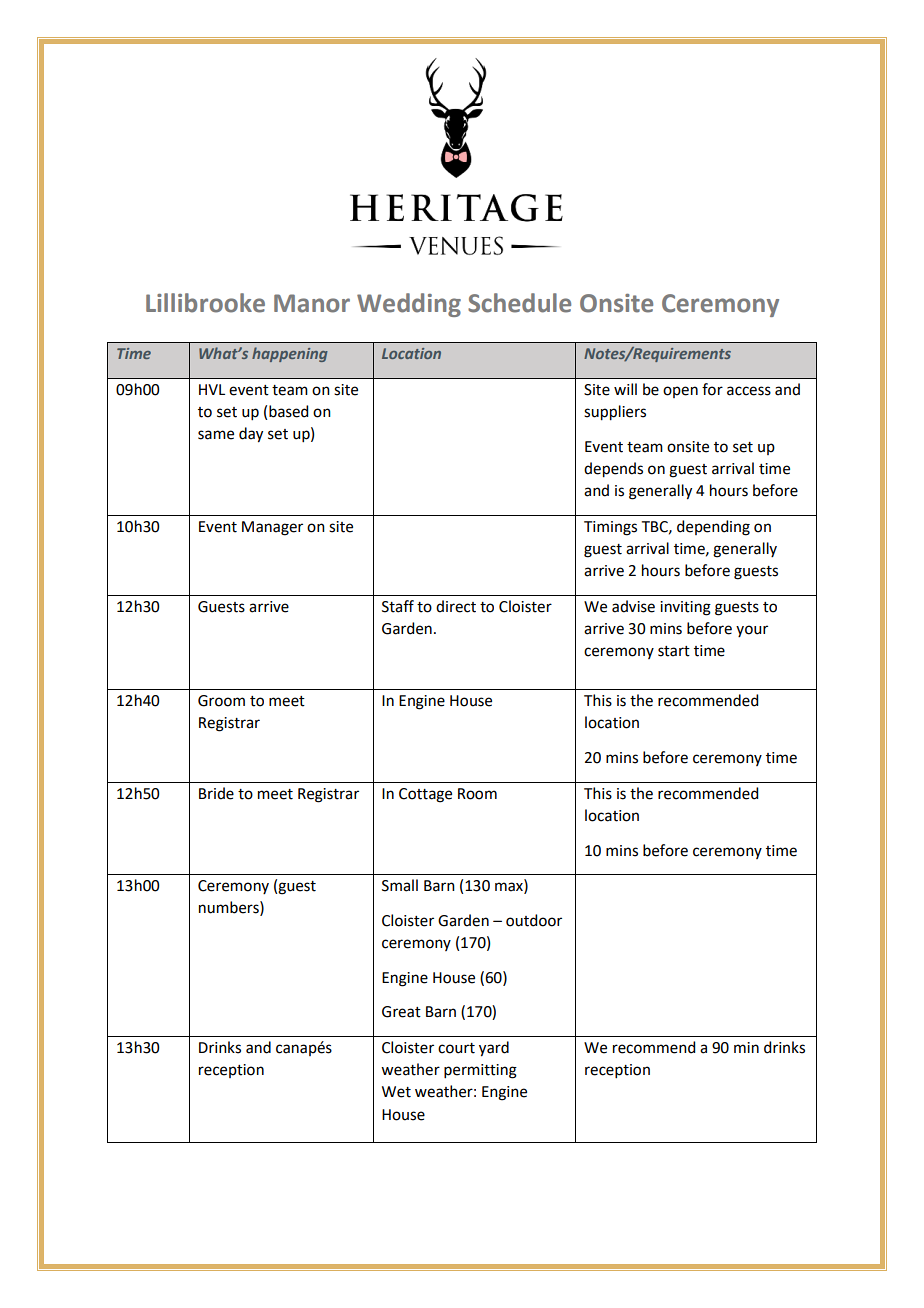 The width and height of the screenshot is (924, 1308). I want to click on open, so click(680, 392).
